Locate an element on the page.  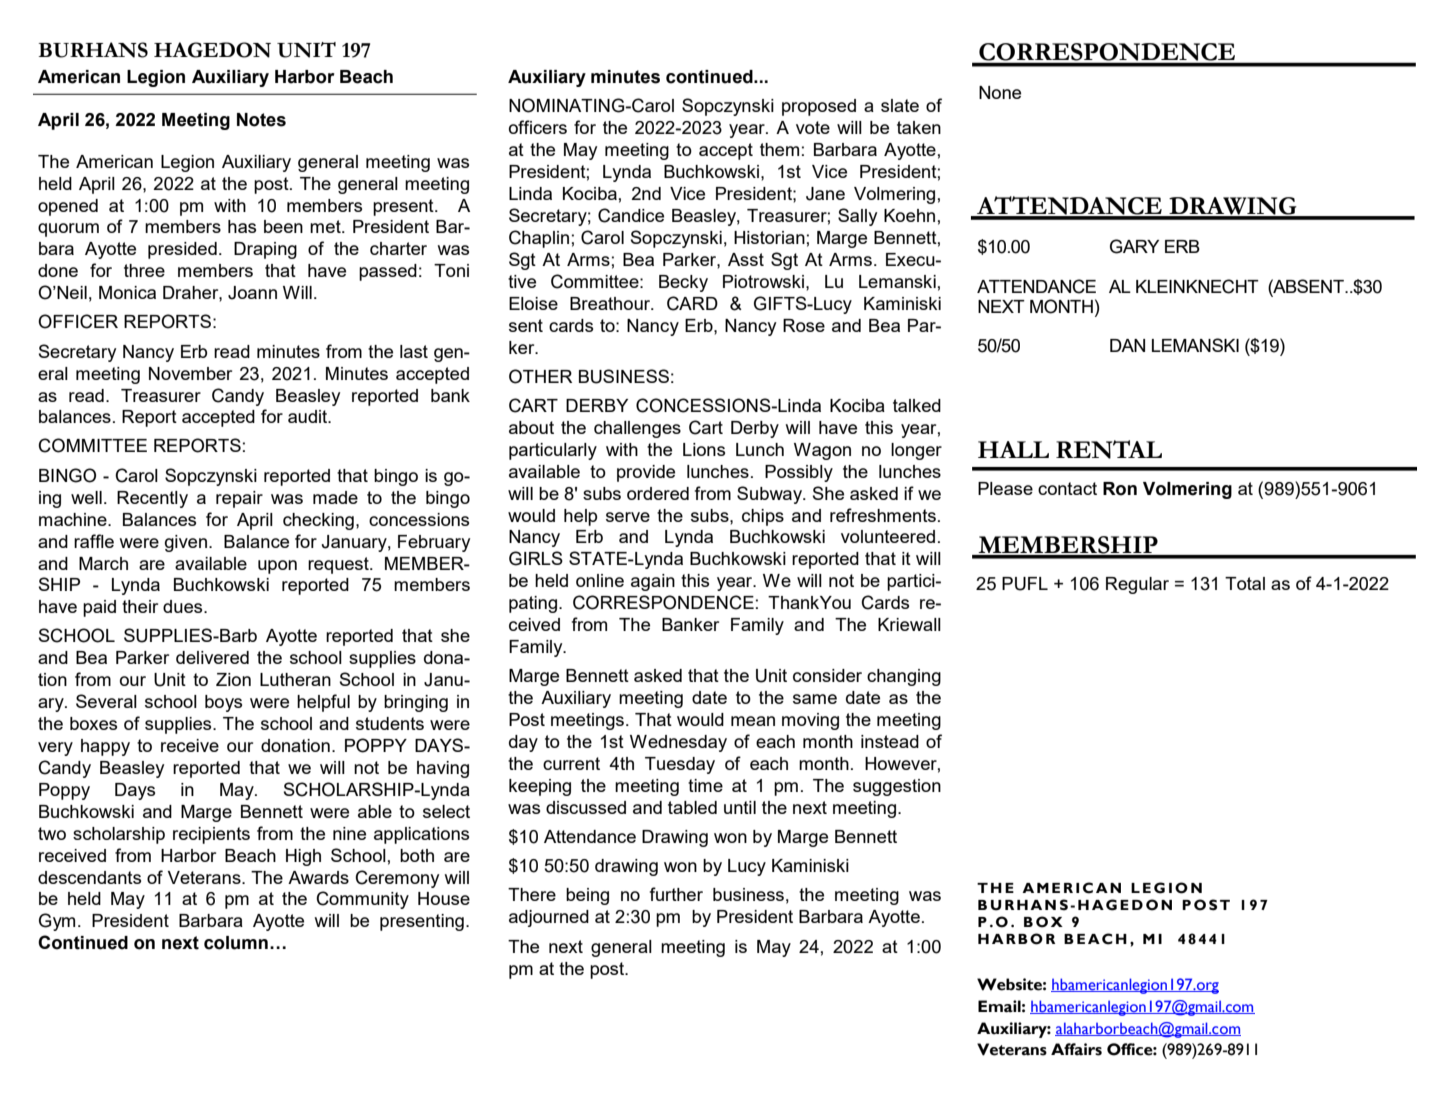
boys is located at coordinates (223, 703).
